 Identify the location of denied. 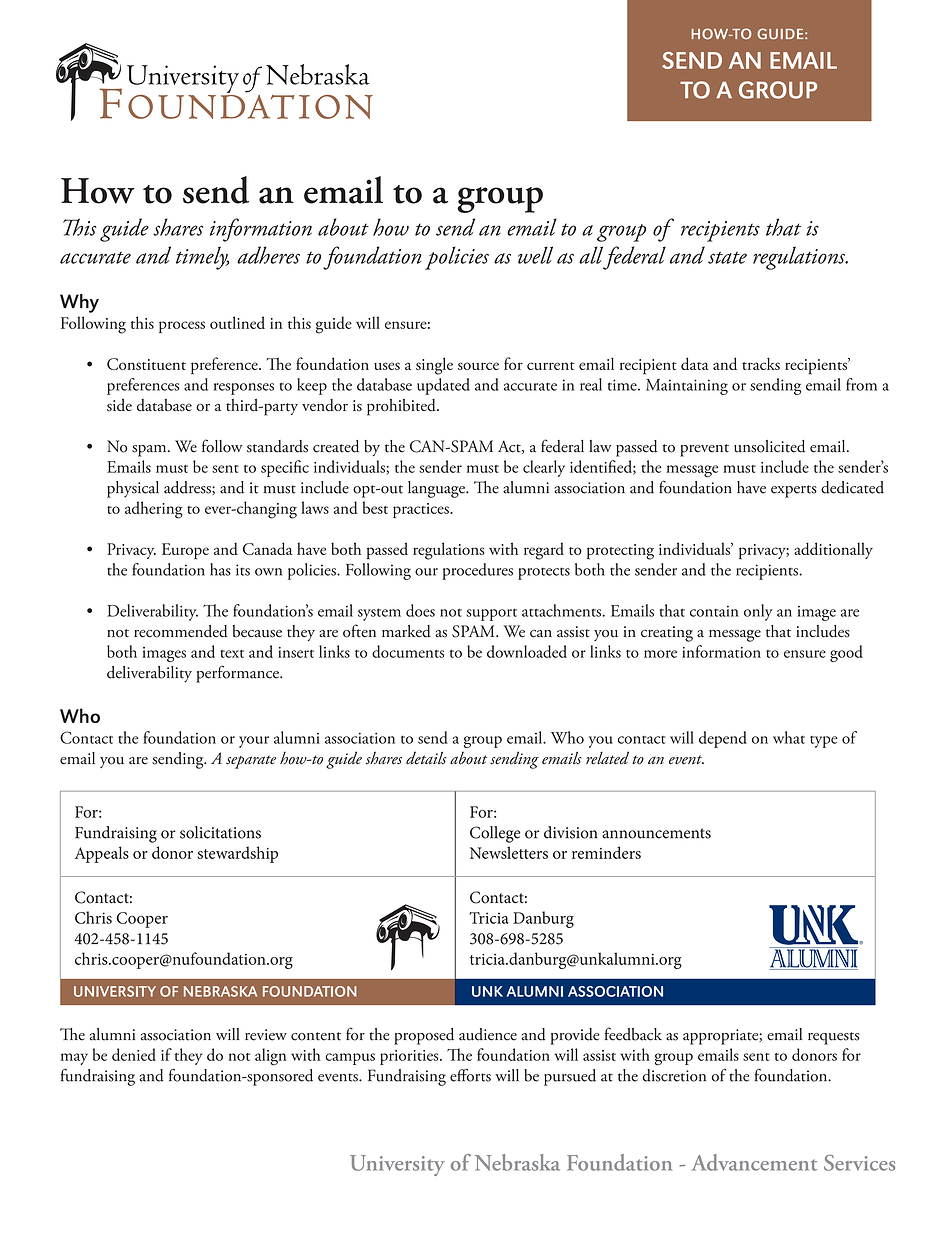
(134, 1054).
